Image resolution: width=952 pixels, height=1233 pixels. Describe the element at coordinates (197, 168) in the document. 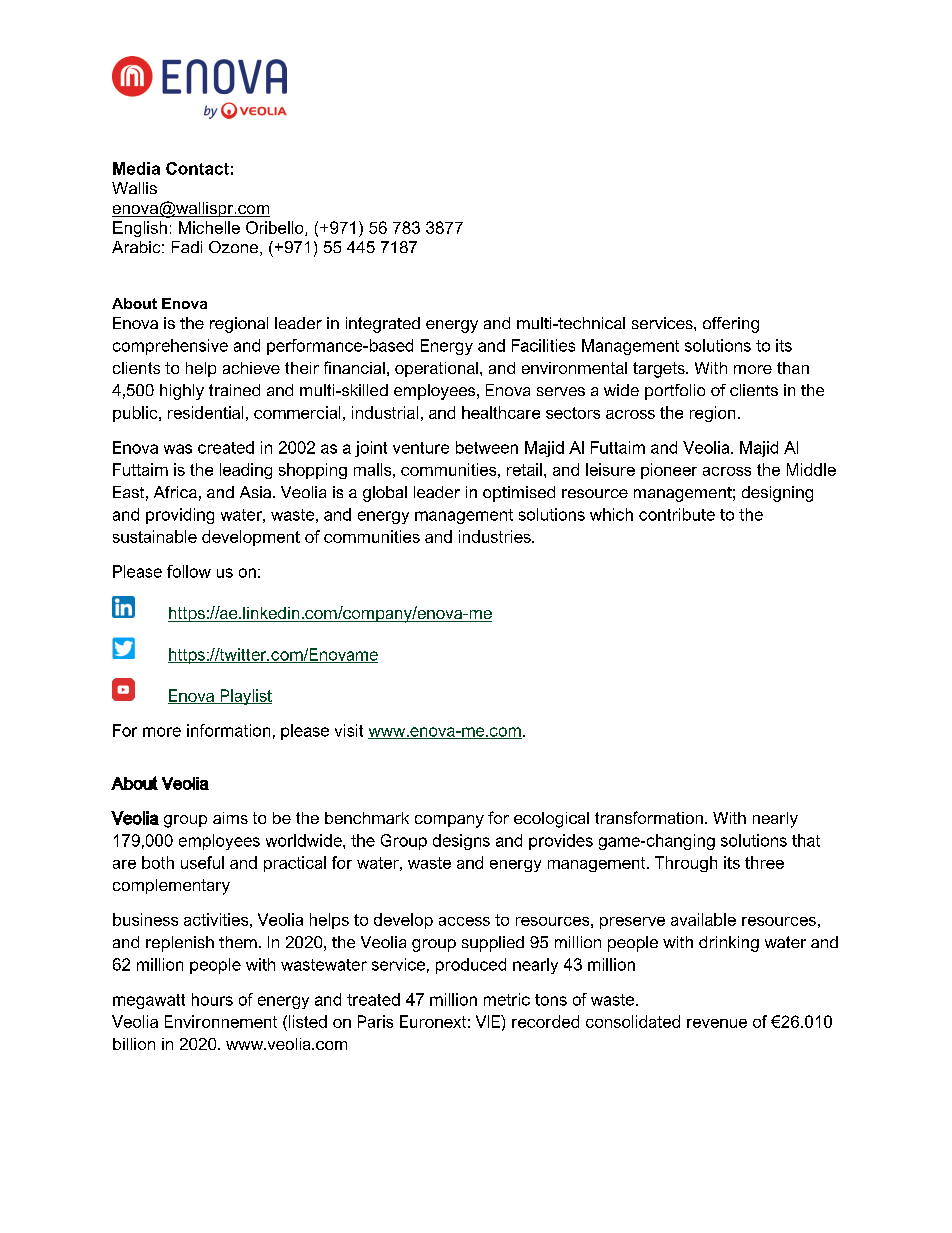

I see `Contact` at that location.
